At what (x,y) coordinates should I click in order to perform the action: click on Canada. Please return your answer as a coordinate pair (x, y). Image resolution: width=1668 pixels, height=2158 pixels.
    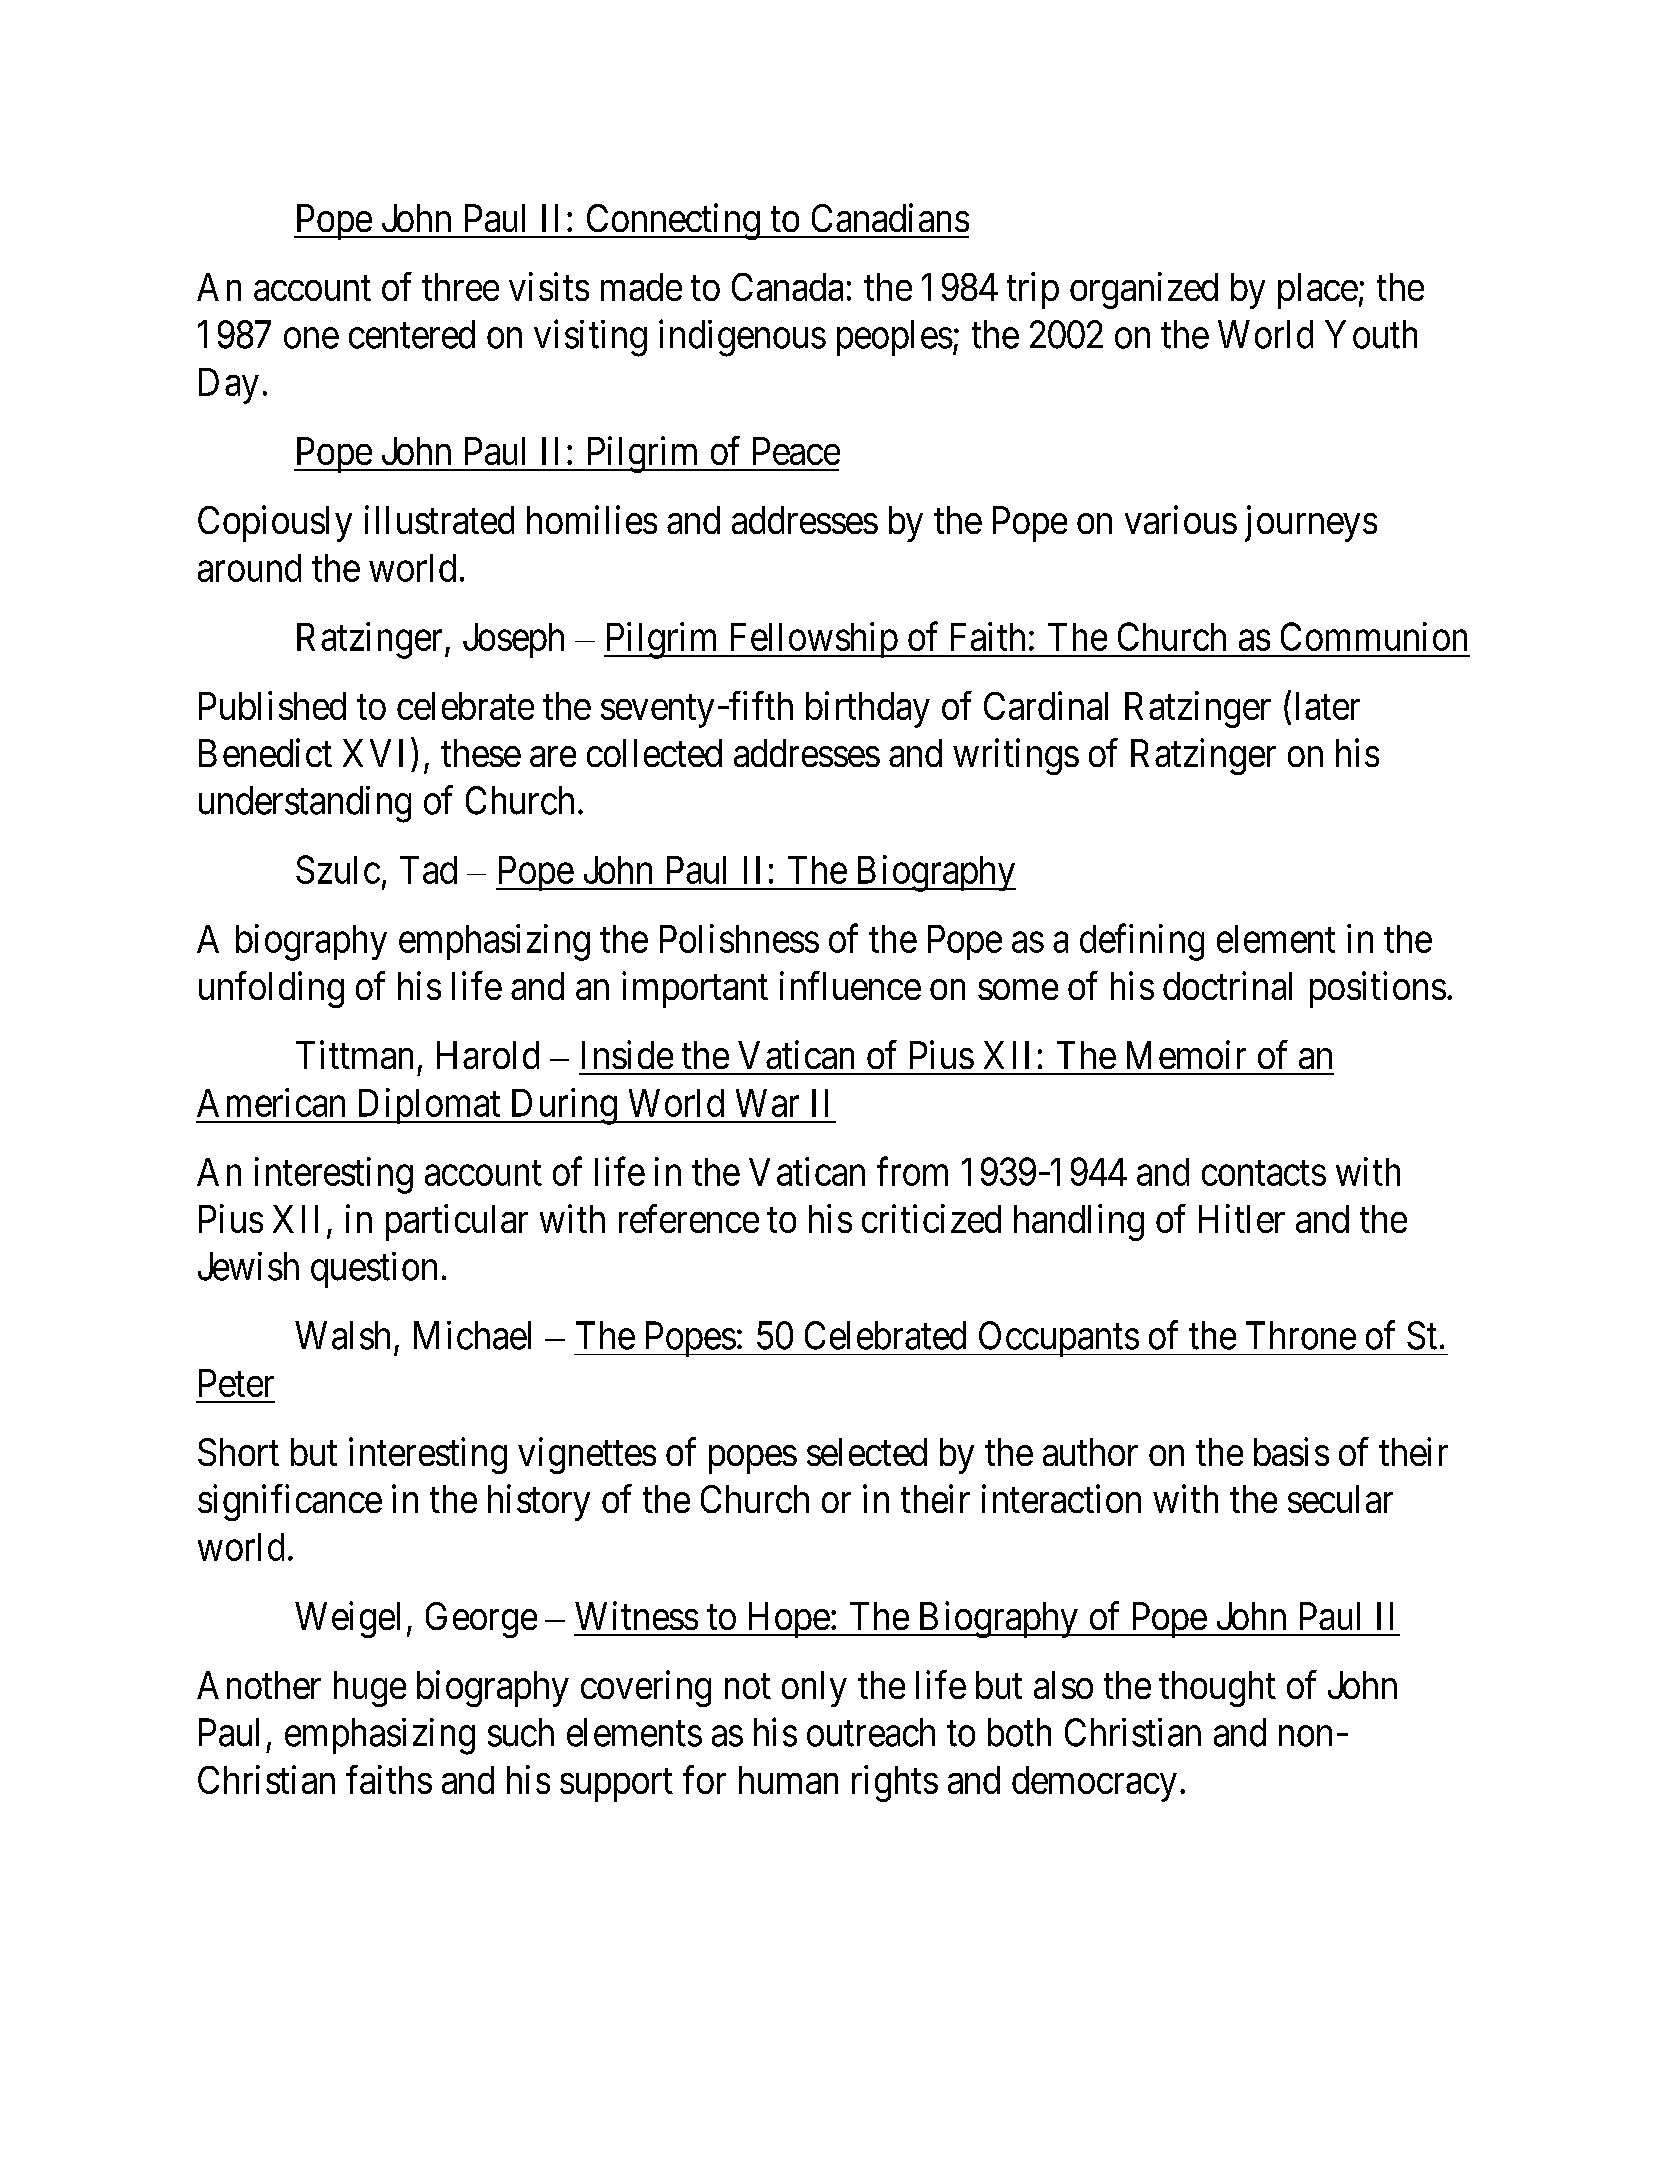
    Looking at the image, I should click on (787, 287).
